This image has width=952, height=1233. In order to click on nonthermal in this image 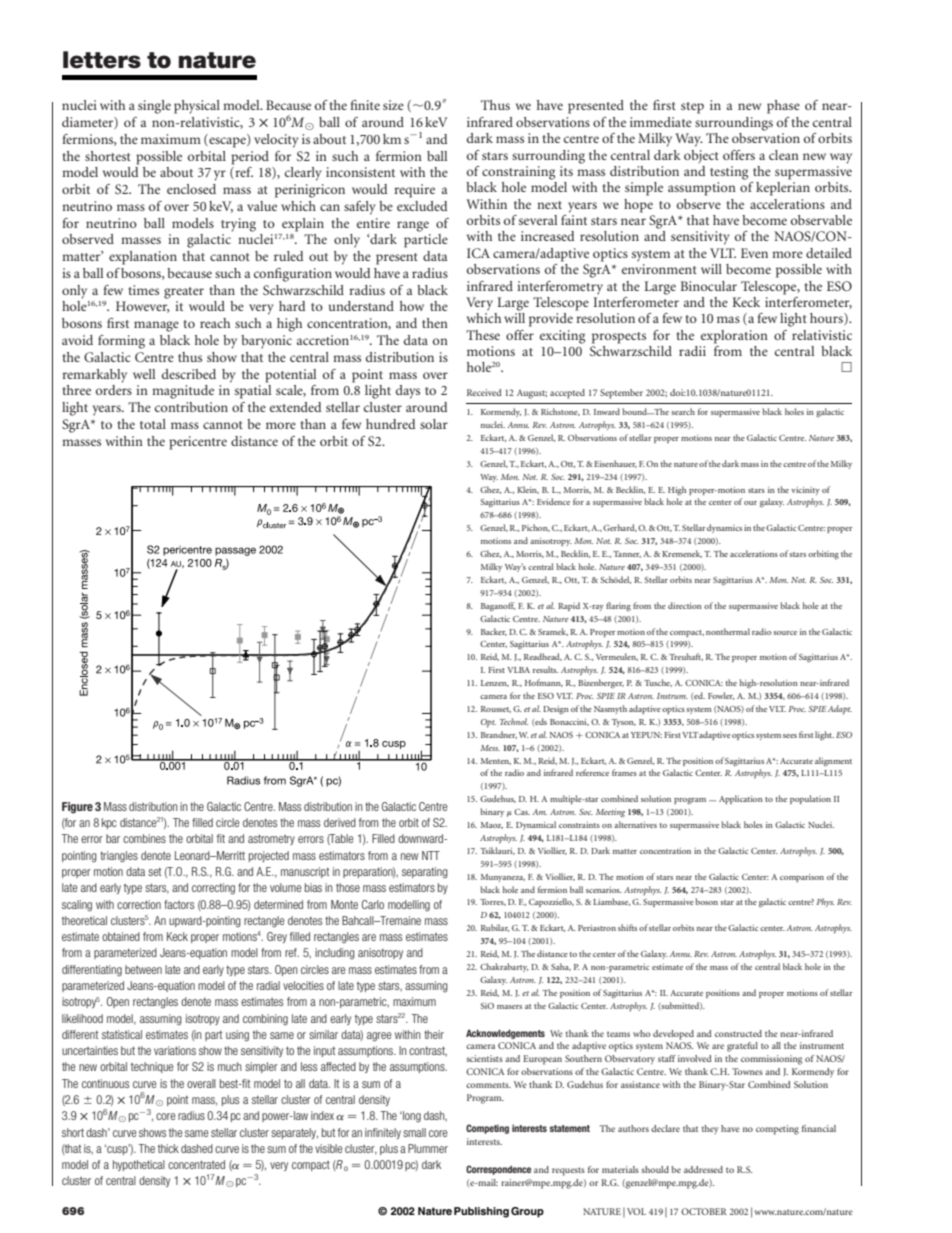, I will do `click(728, 631)`.
